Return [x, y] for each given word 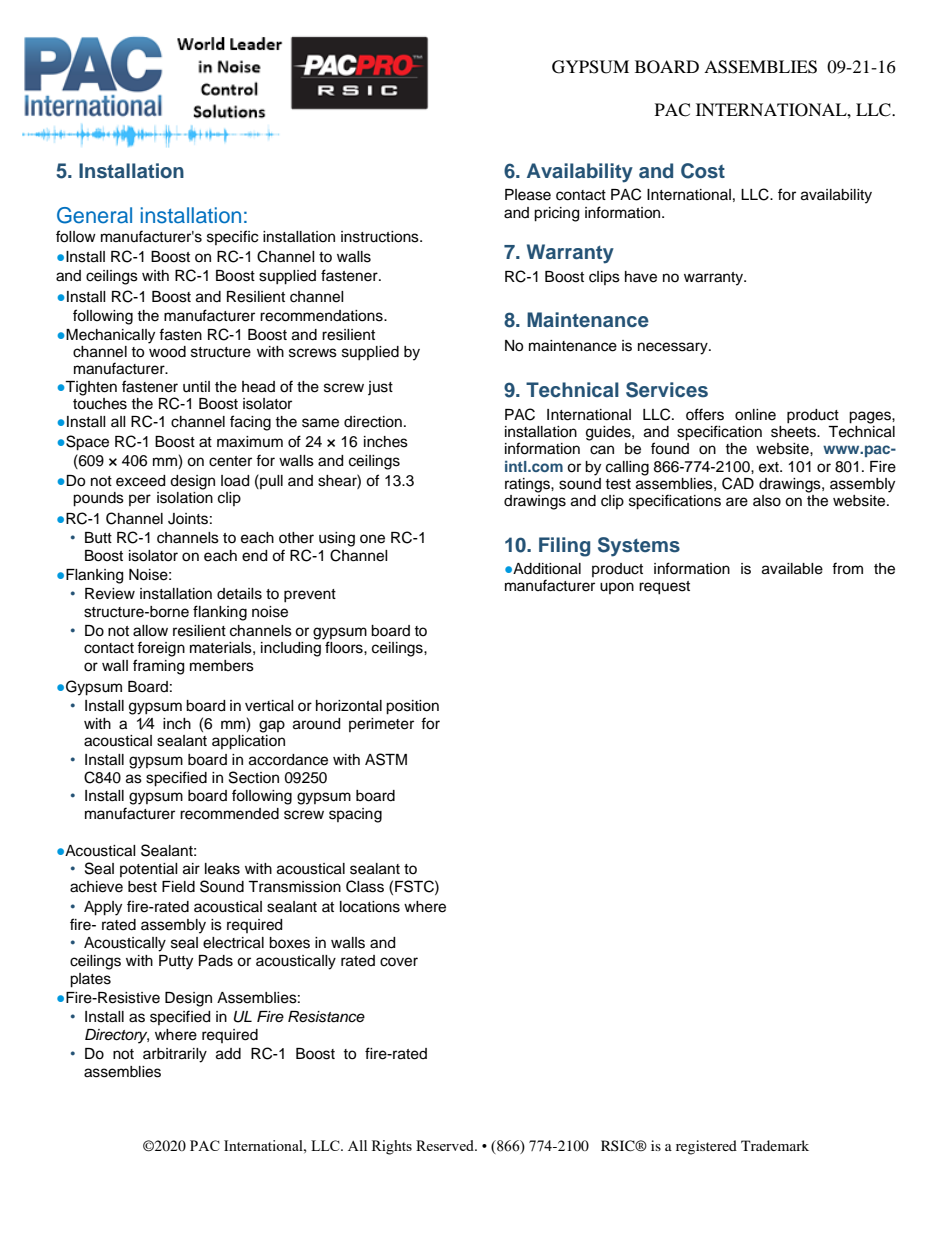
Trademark [775, 1145]
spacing [355, 815]
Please [528, 195]
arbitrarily [175, 1055]
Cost [703, 171]
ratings [528, 485]
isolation [185, 496]
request [664, 588]
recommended [229, 814]
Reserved [446, 1145]
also [767, 501]
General [94, 215]
